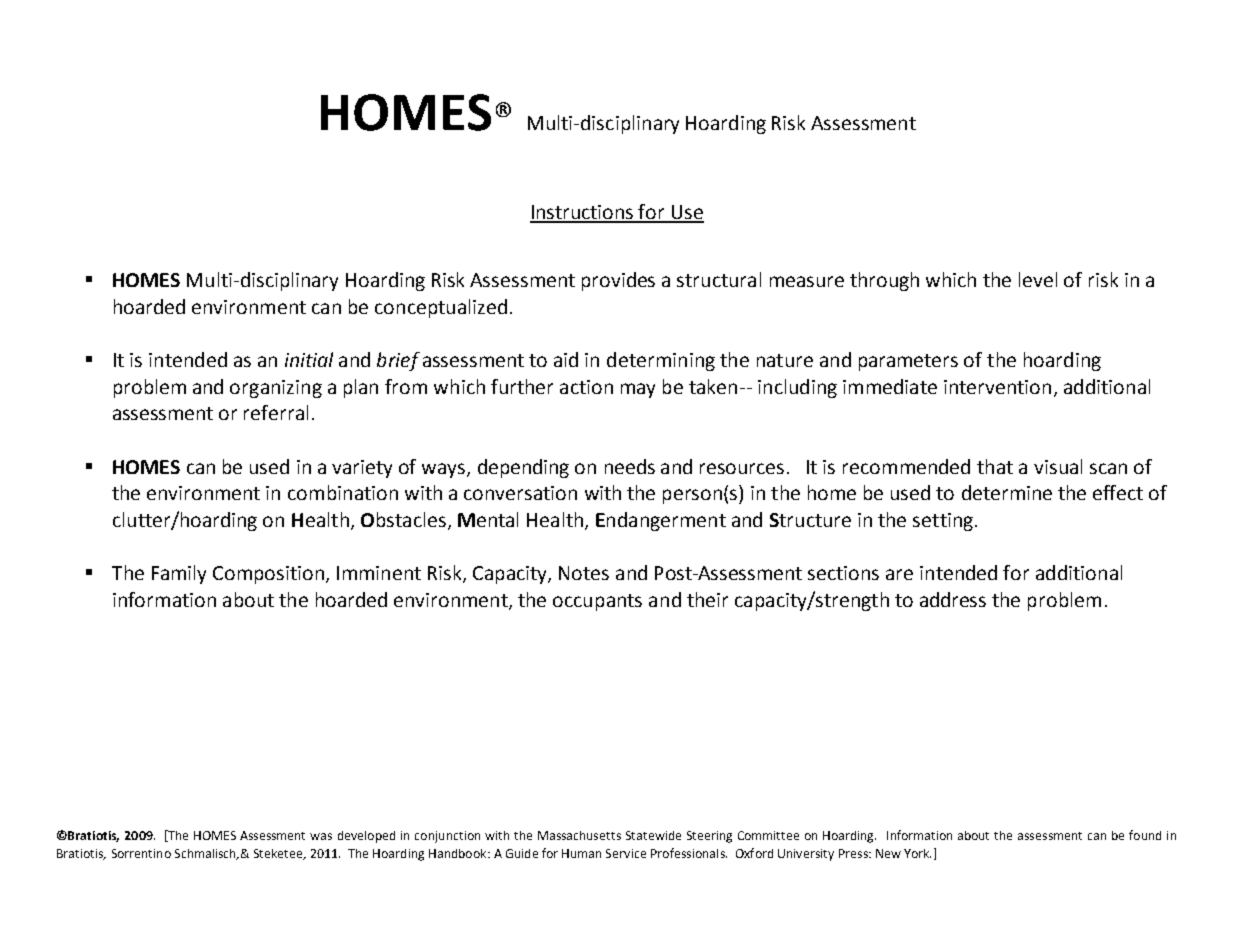 The height and width of the screenshot is (952, 1233). What do you see at coordinates (1038, 279) in the screenshot?
I see `level` at bounding box center [1038, 279].
